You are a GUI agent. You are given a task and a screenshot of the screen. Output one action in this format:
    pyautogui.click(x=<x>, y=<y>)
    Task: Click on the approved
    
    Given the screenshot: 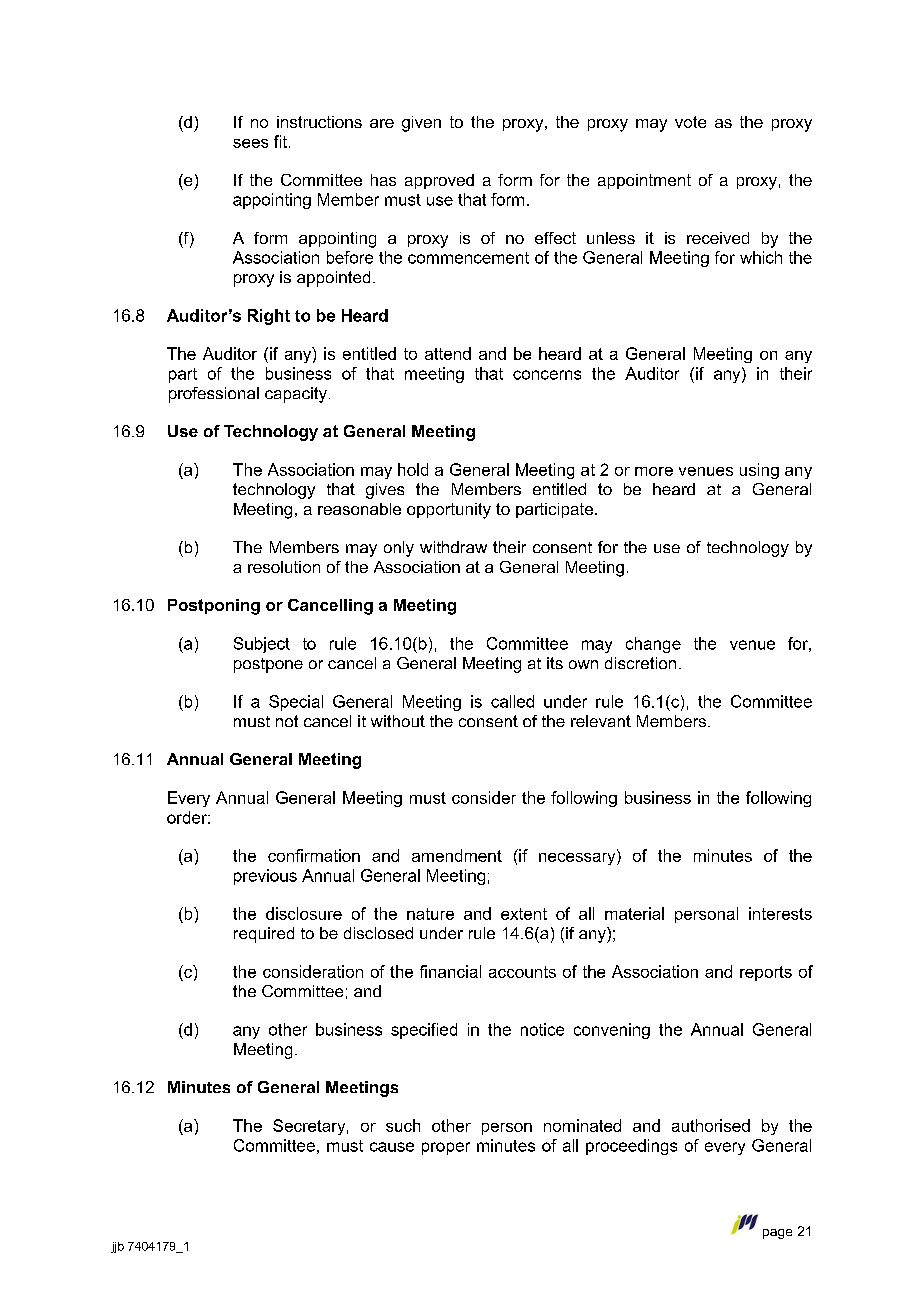 What is the action you would take?
    pyautogui.click(x=439, y=181)
